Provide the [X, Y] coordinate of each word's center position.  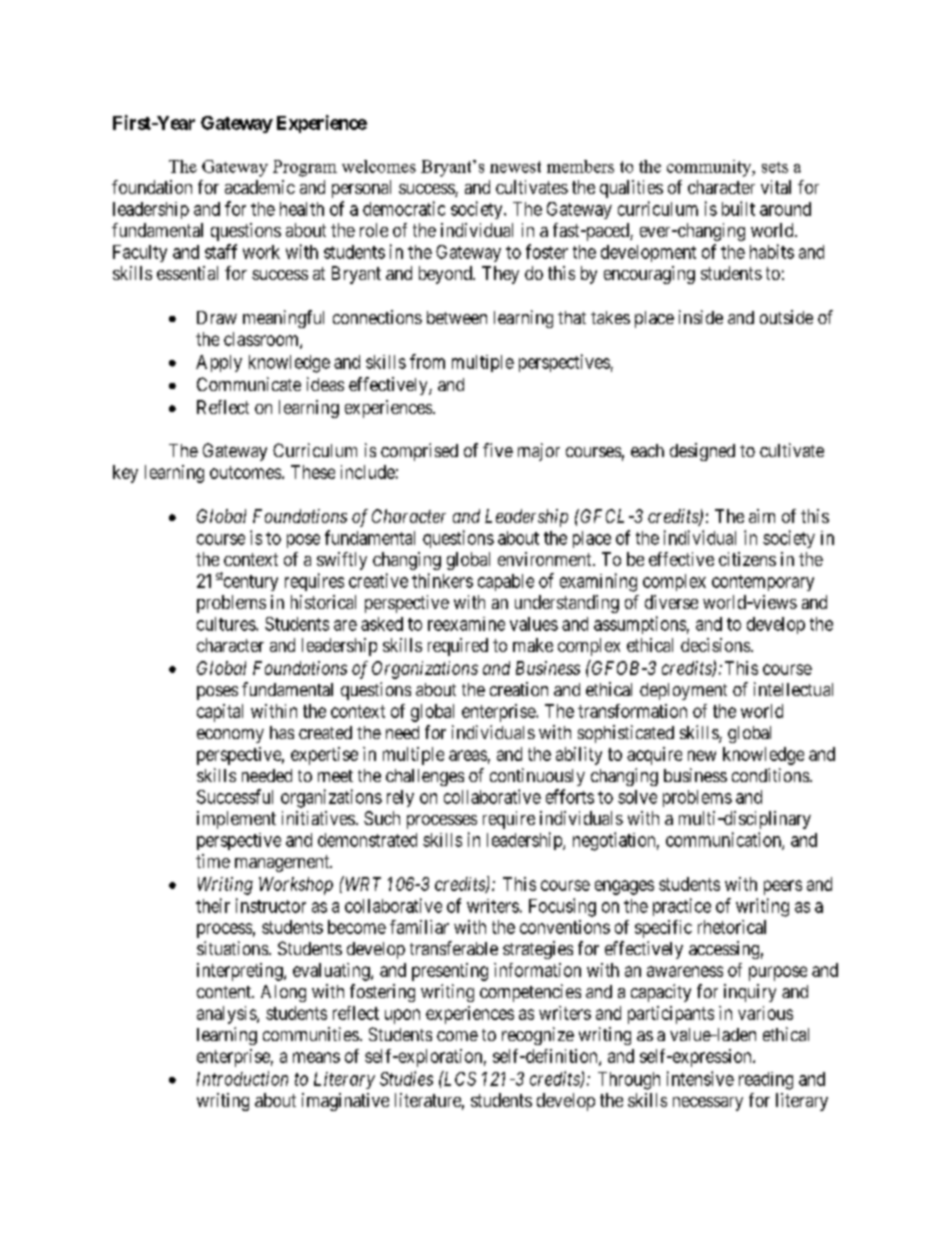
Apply [219, 363]
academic [260, 187]
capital [220, 713]
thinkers [442, 580]
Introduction [242, 1078]
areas [468, 755]
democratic [404, 208]
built [738, 208]
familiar [419, 927]
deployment [683, 691]
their [213, 905]
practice [682, 907]
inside [701, 317]
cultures [227, 624]
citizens [747, 559]
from [427, 361]
